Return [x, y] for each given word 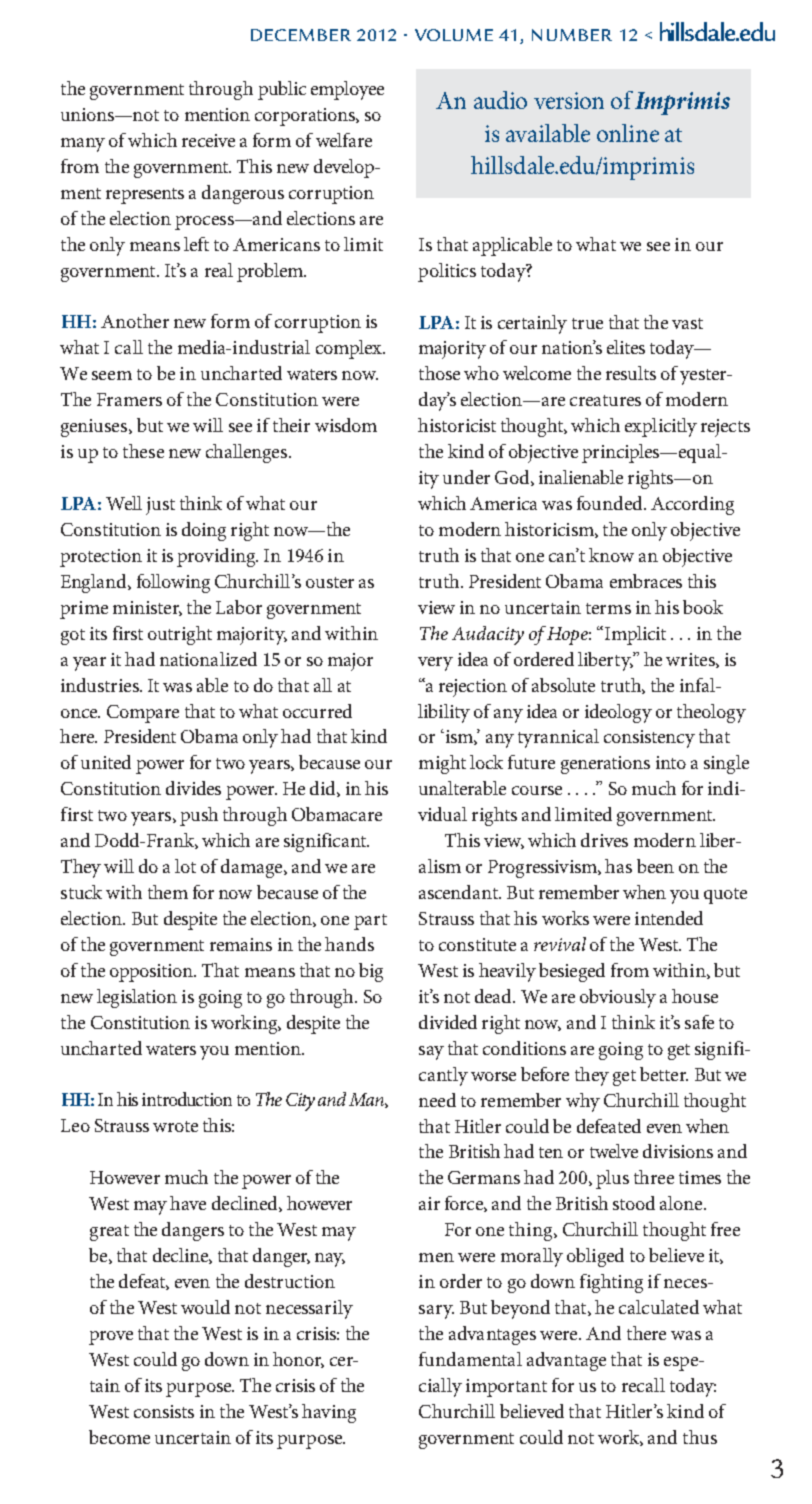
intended [669, 918]
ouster [330, 582]
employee [347, 90]
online [628, 133]
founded [611, 503]
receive [208, 140]
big [371, 972]
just [160, 506]
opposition [153, 973]
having [329, 1413]
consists [164, 1411]
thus [700, 1437]
